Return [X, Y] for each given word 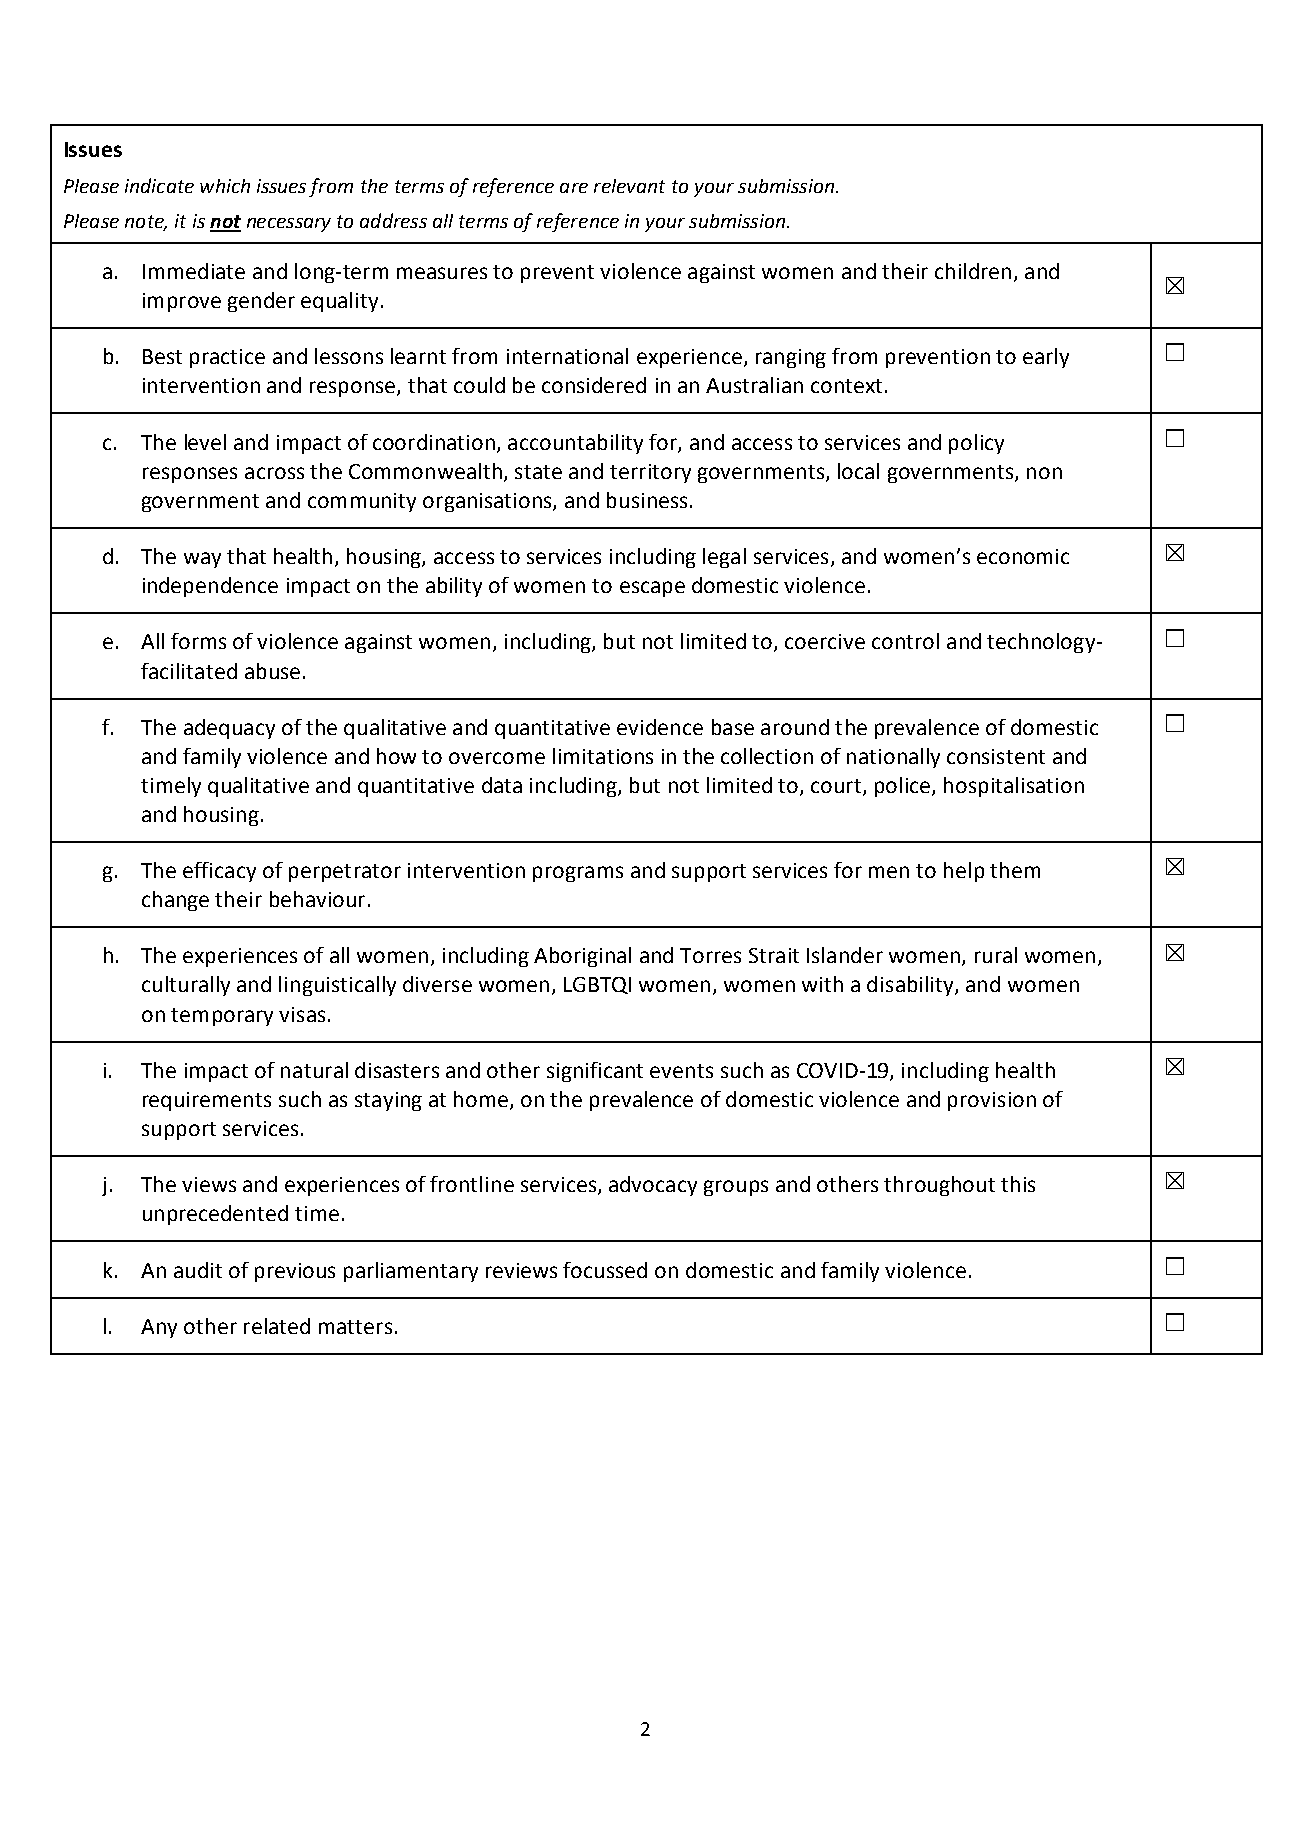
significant [595, 1072]
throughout [939, 1186]
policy [976, 444]
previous [295, 1272]
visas [302, 1014]
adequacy [229, 729]
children [973, 271]
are [574, 188]
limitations [603, 756]
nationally [893, 758]
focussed [605, 1270]
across [274, 473]
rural [996, 955]
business [647, 500]
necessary [289, 225]
